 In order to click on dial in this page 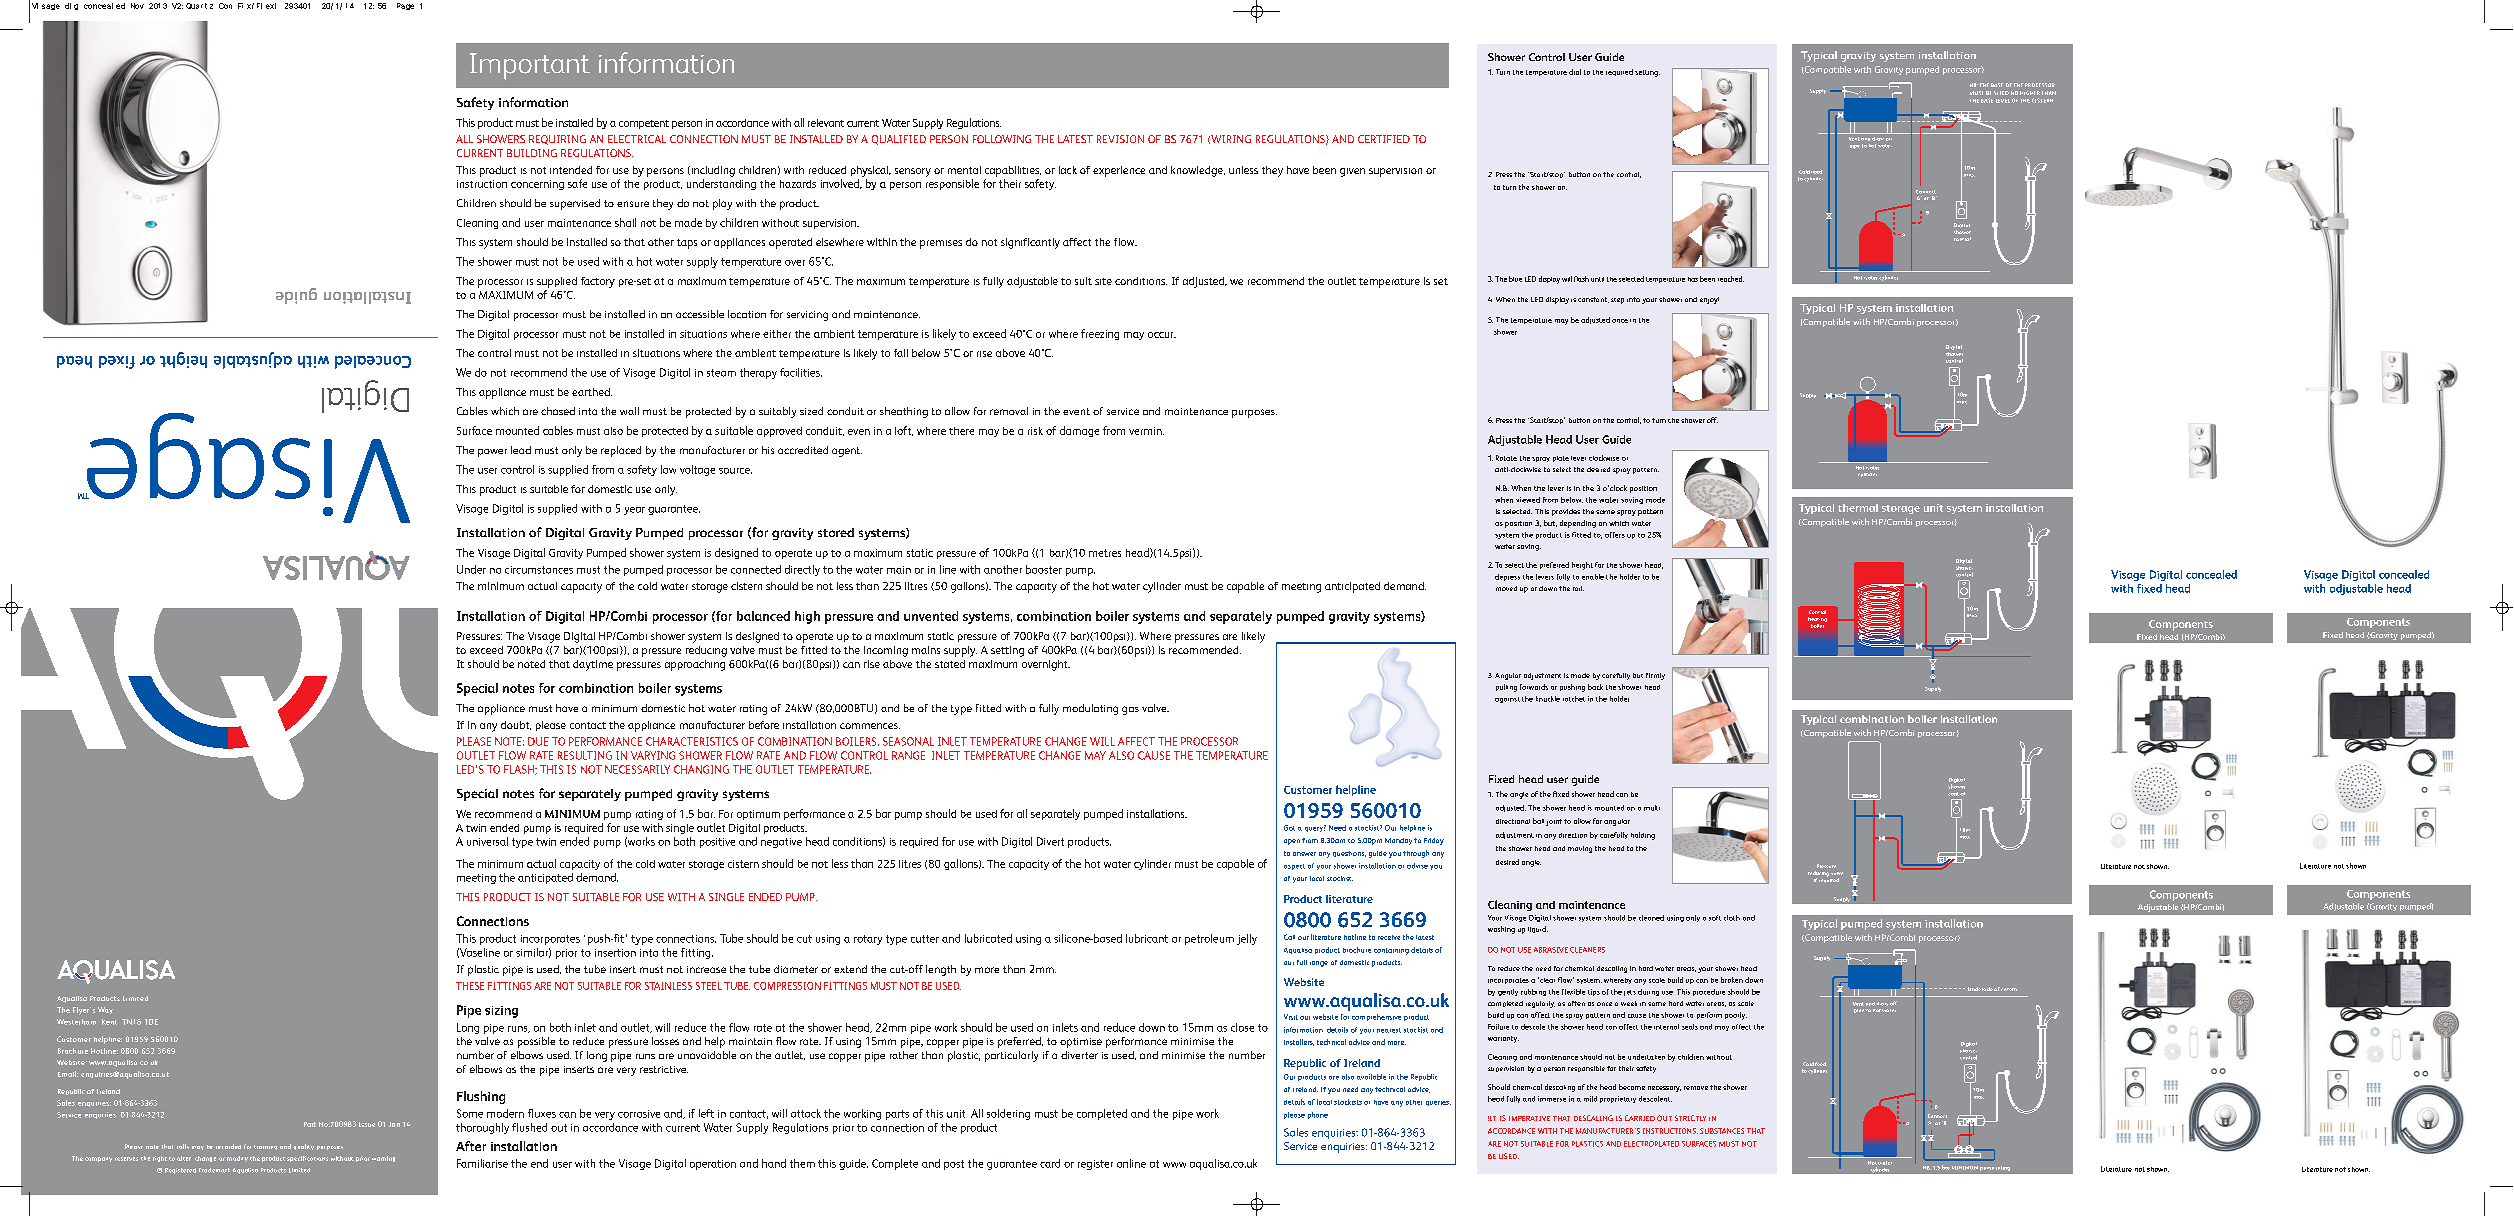, I will do `click(1575, 72)`.
